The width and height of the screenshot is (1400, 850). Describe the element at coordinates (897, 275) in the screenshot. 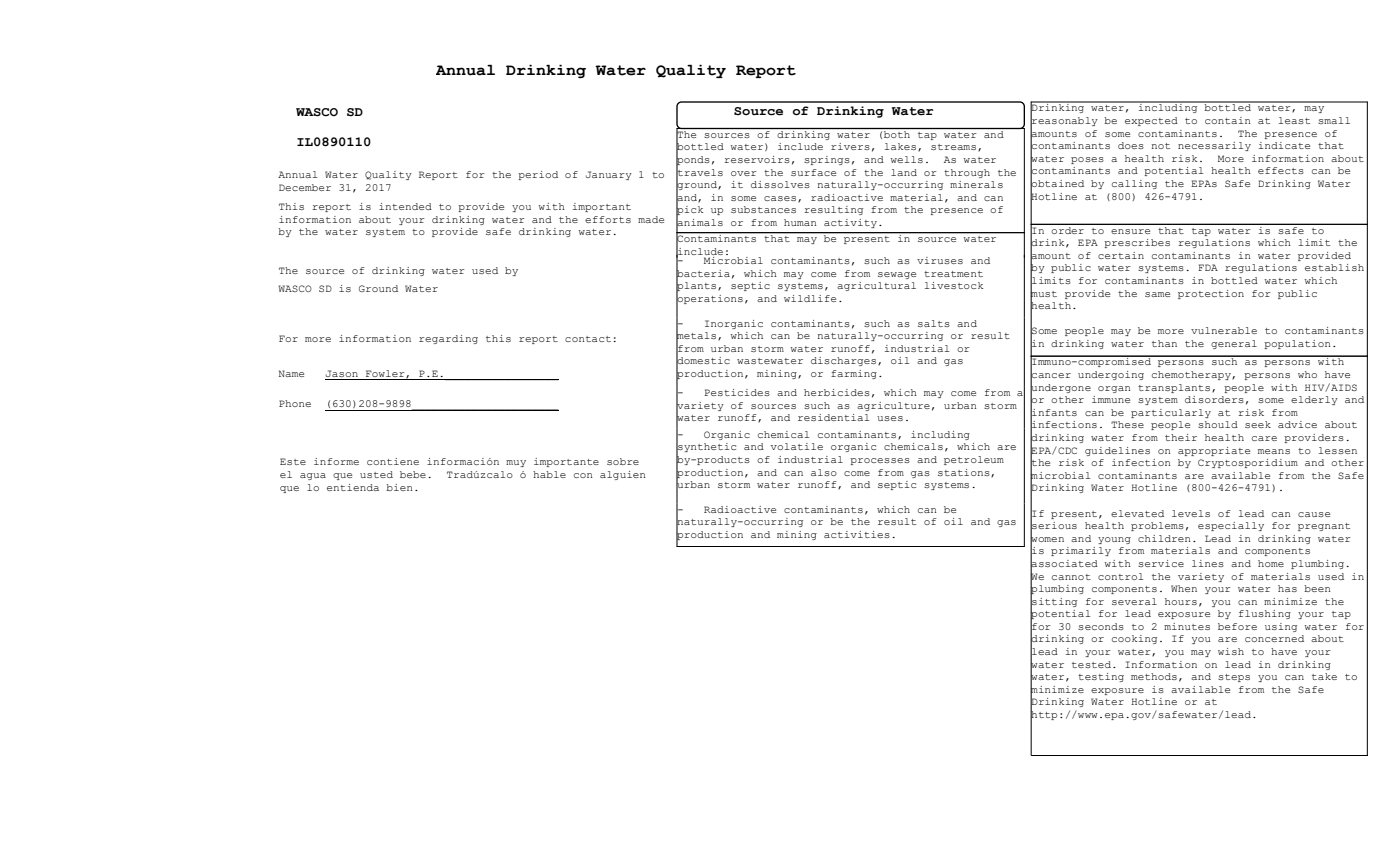

I see `sewage` at that location.
